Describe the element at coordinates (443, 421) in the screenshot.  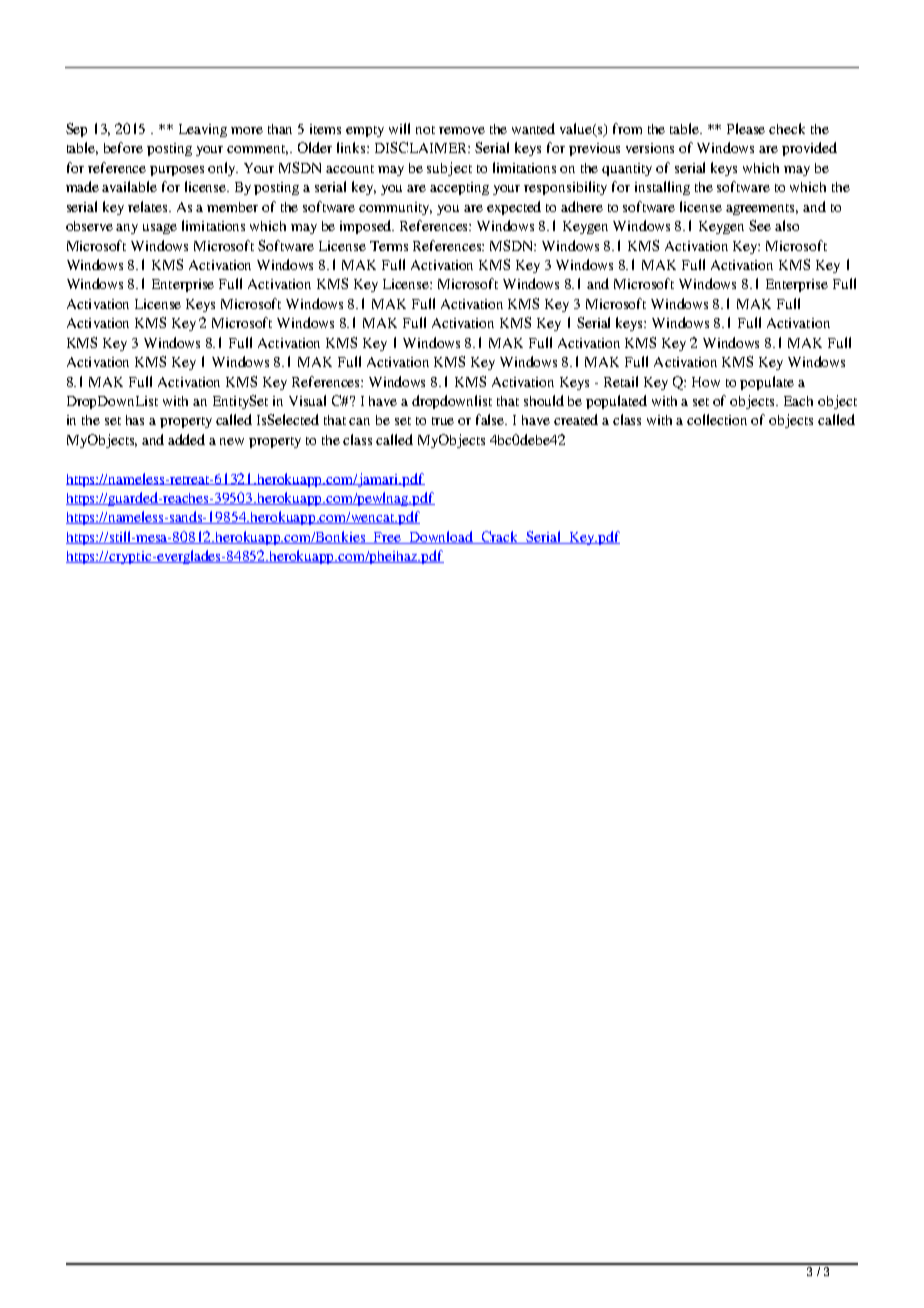
I see `true` at that location.
